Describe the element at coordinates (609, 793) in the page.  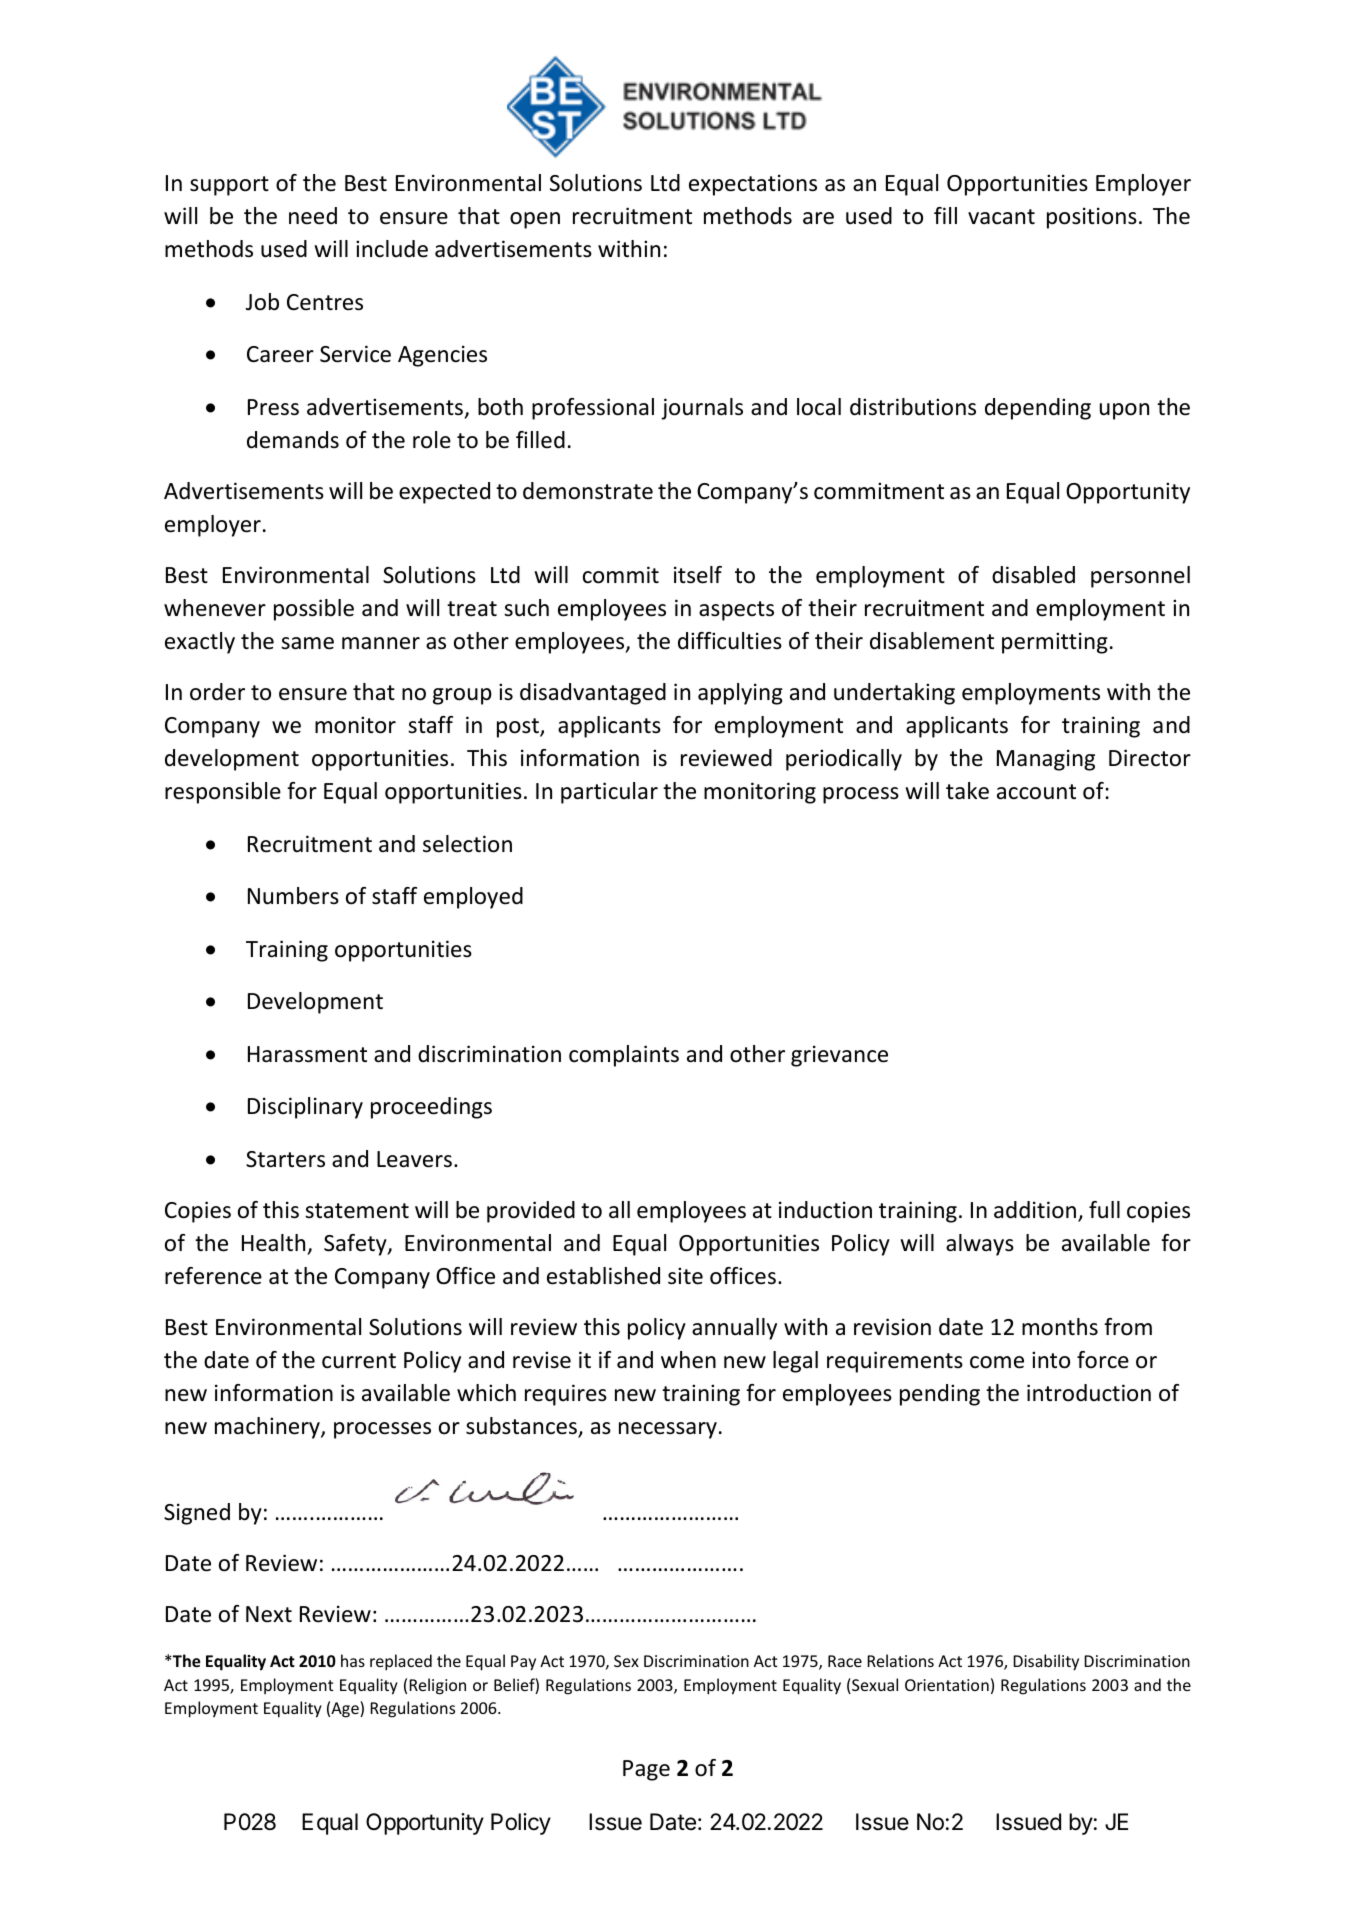
I see `particular` at that location.
